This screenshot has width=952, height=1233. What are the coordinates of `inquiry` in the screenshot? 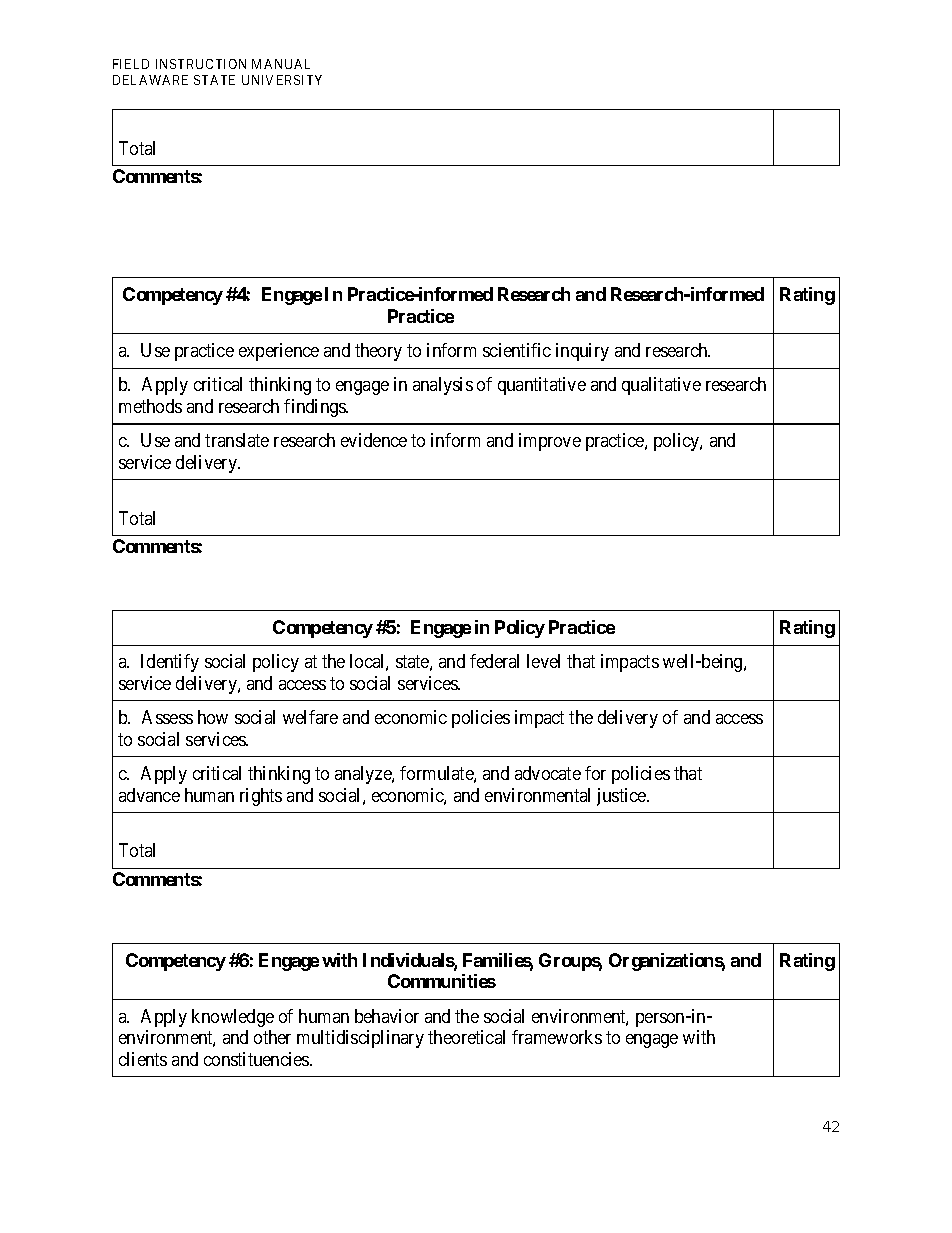 It's located at (582, 352).
